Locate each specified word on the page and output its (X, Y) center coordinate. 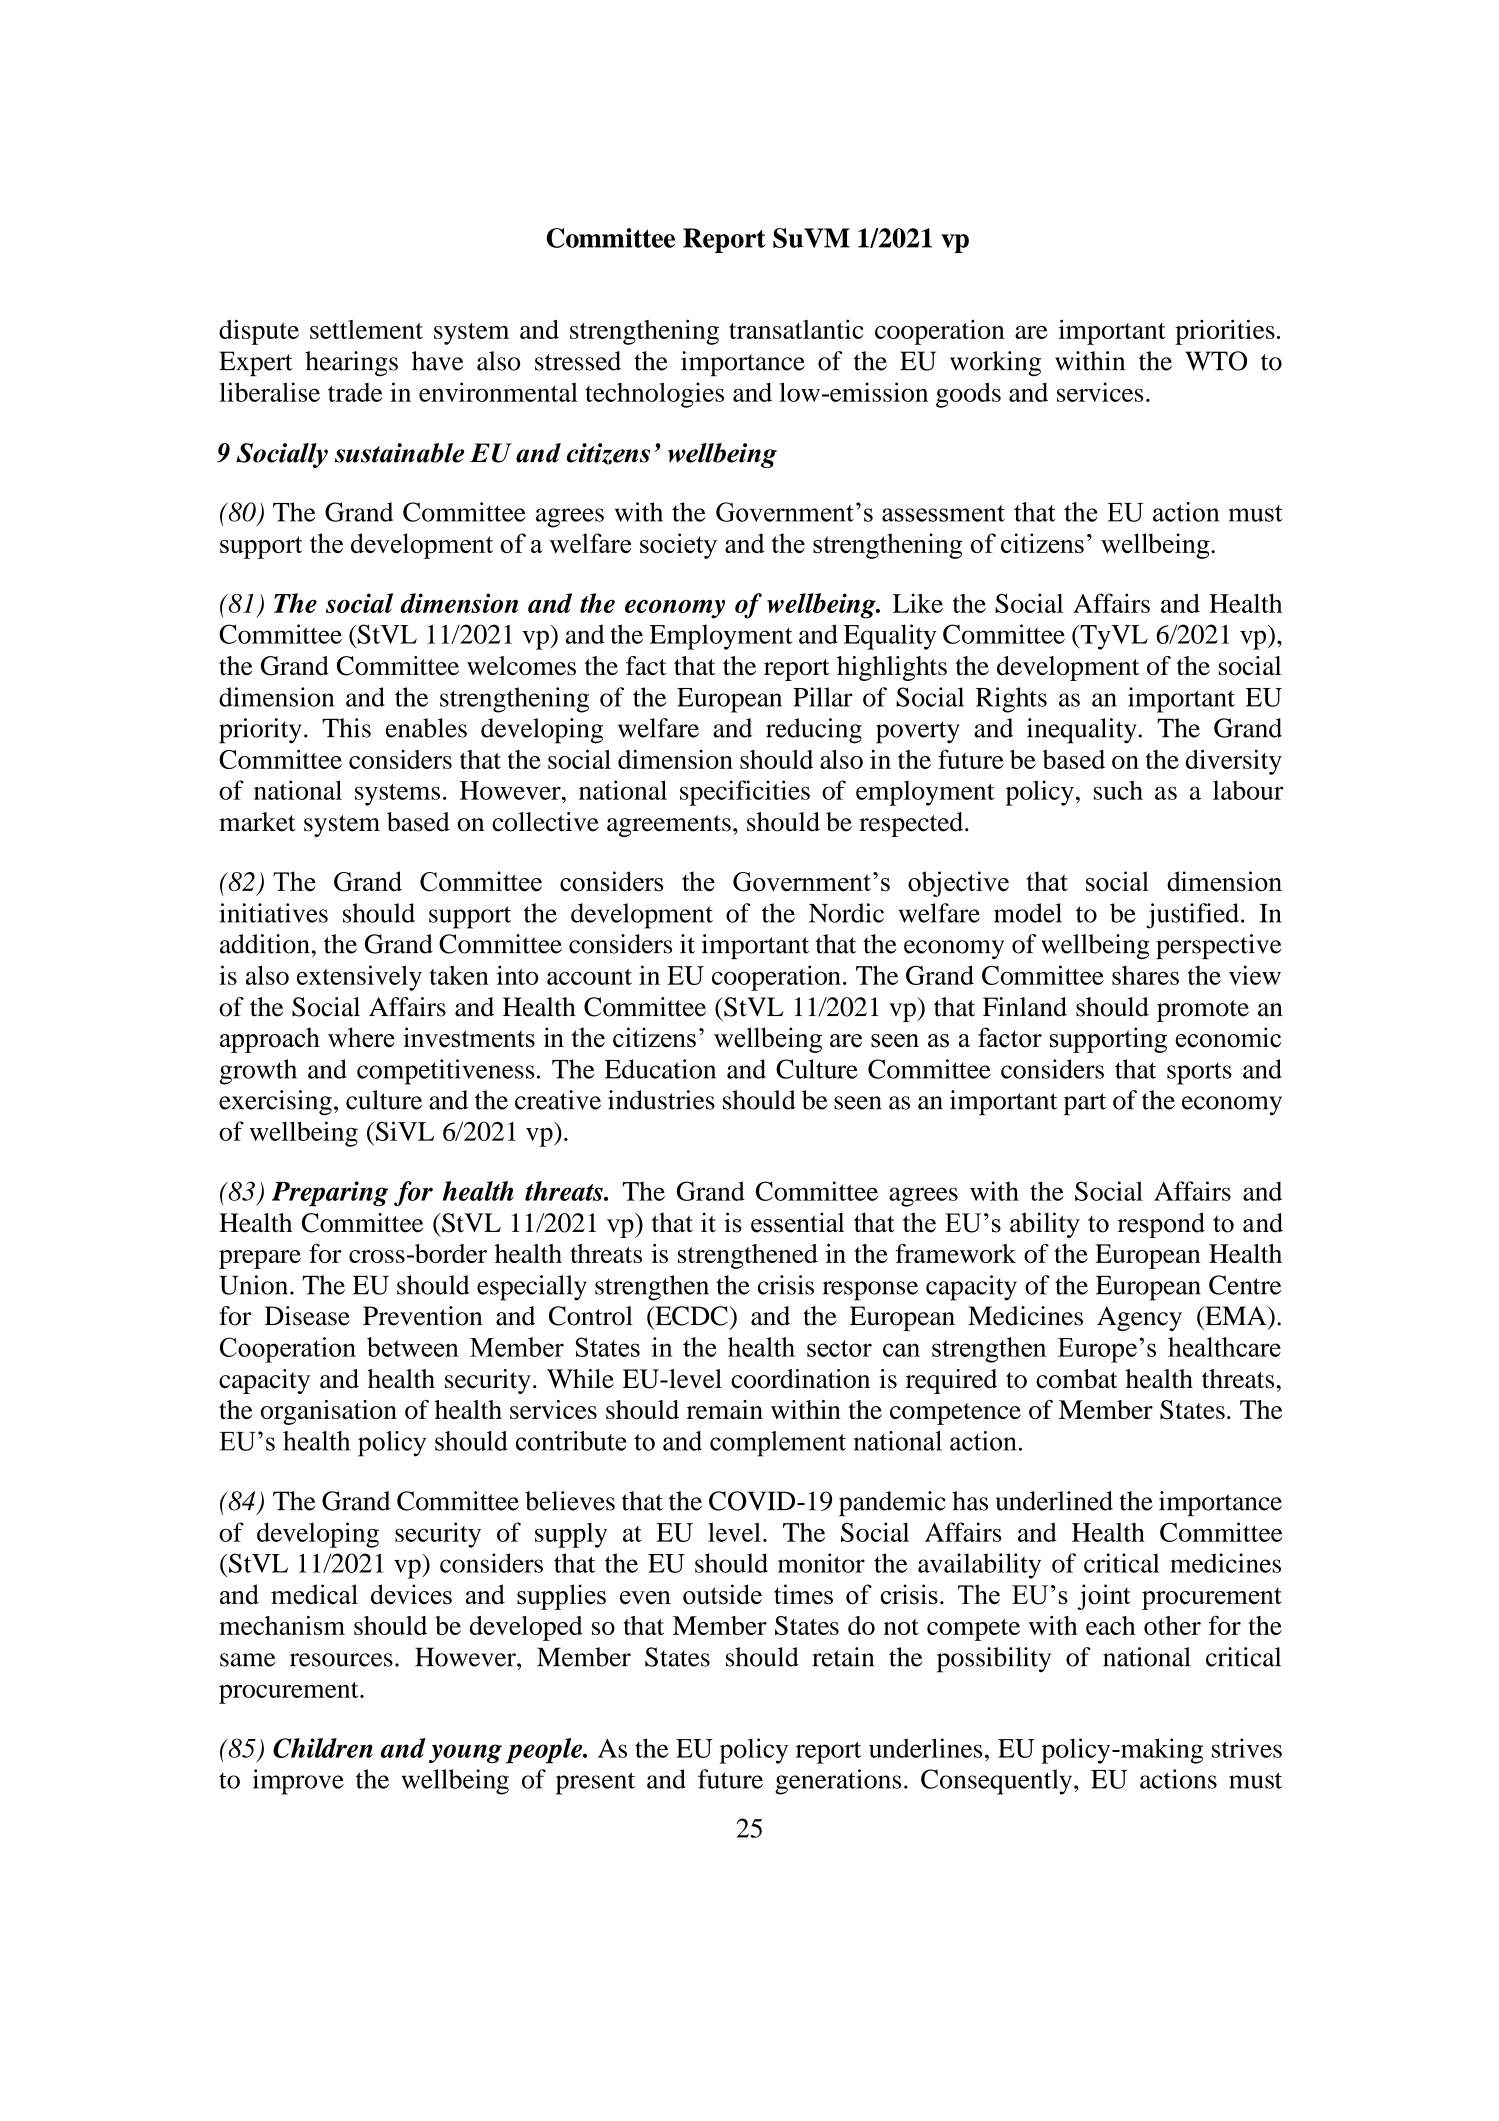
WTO (1216, 361)
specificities (745, 793)
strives (1247, 1748)
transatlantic (796, 329)
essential (797, 1222)
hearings (351, 364)
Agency (1139, 1318)
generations (838, 1782)
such (1118, 790)
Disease (307, 1316)
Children (323, 1748)
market (257, 822)
